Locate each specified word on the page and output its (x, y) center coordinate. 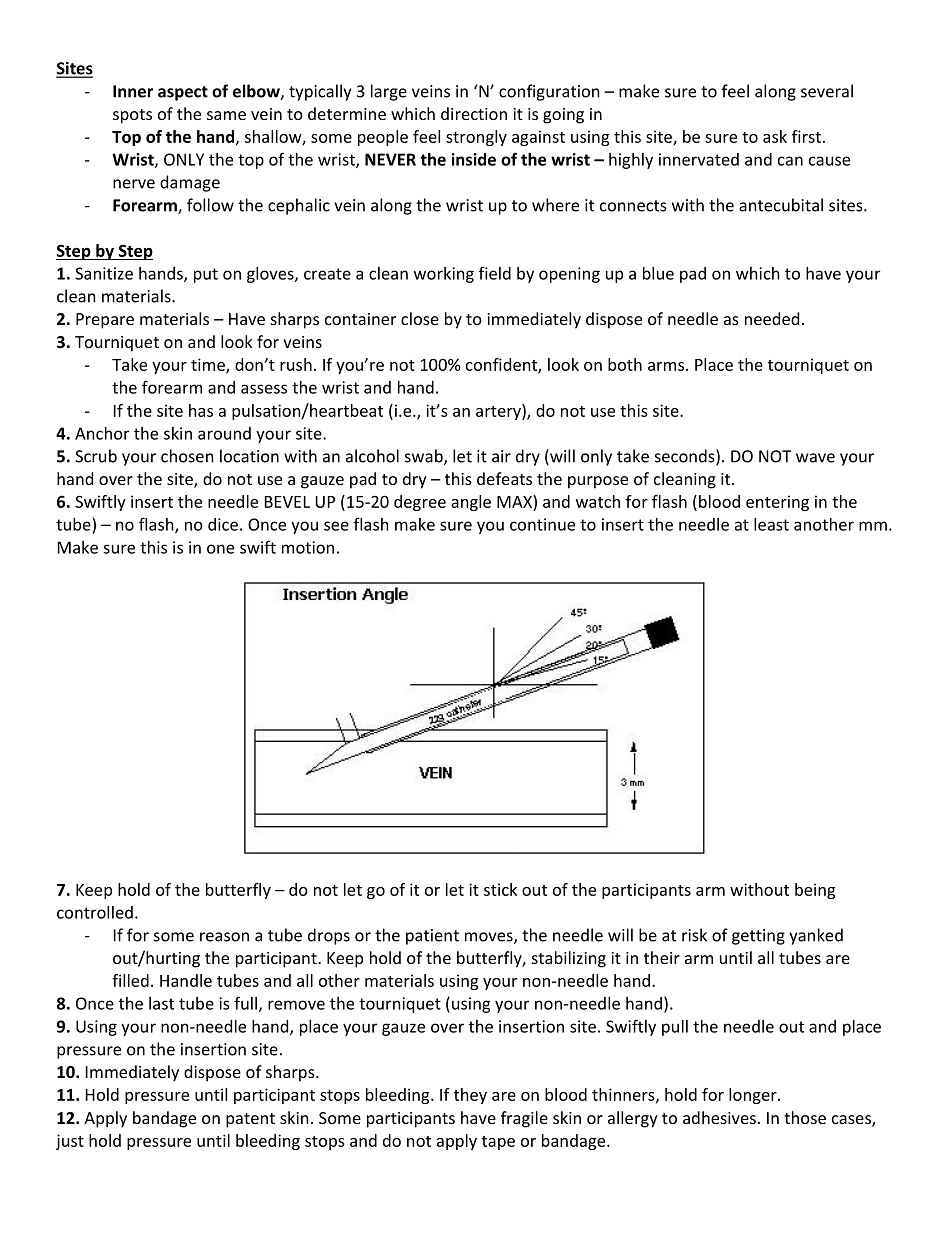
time (209, 365)
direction (474, 113)
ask (775, 136)
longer (754, 1096)
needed (772, 318)
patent (250, 1120)
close (420, 318)
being (815, 891)
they (470, 1096)
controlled (95, 912)
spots (132, 116)
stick (500, 889)
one (220, 549)
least (771, 524)
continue (542, 524)
